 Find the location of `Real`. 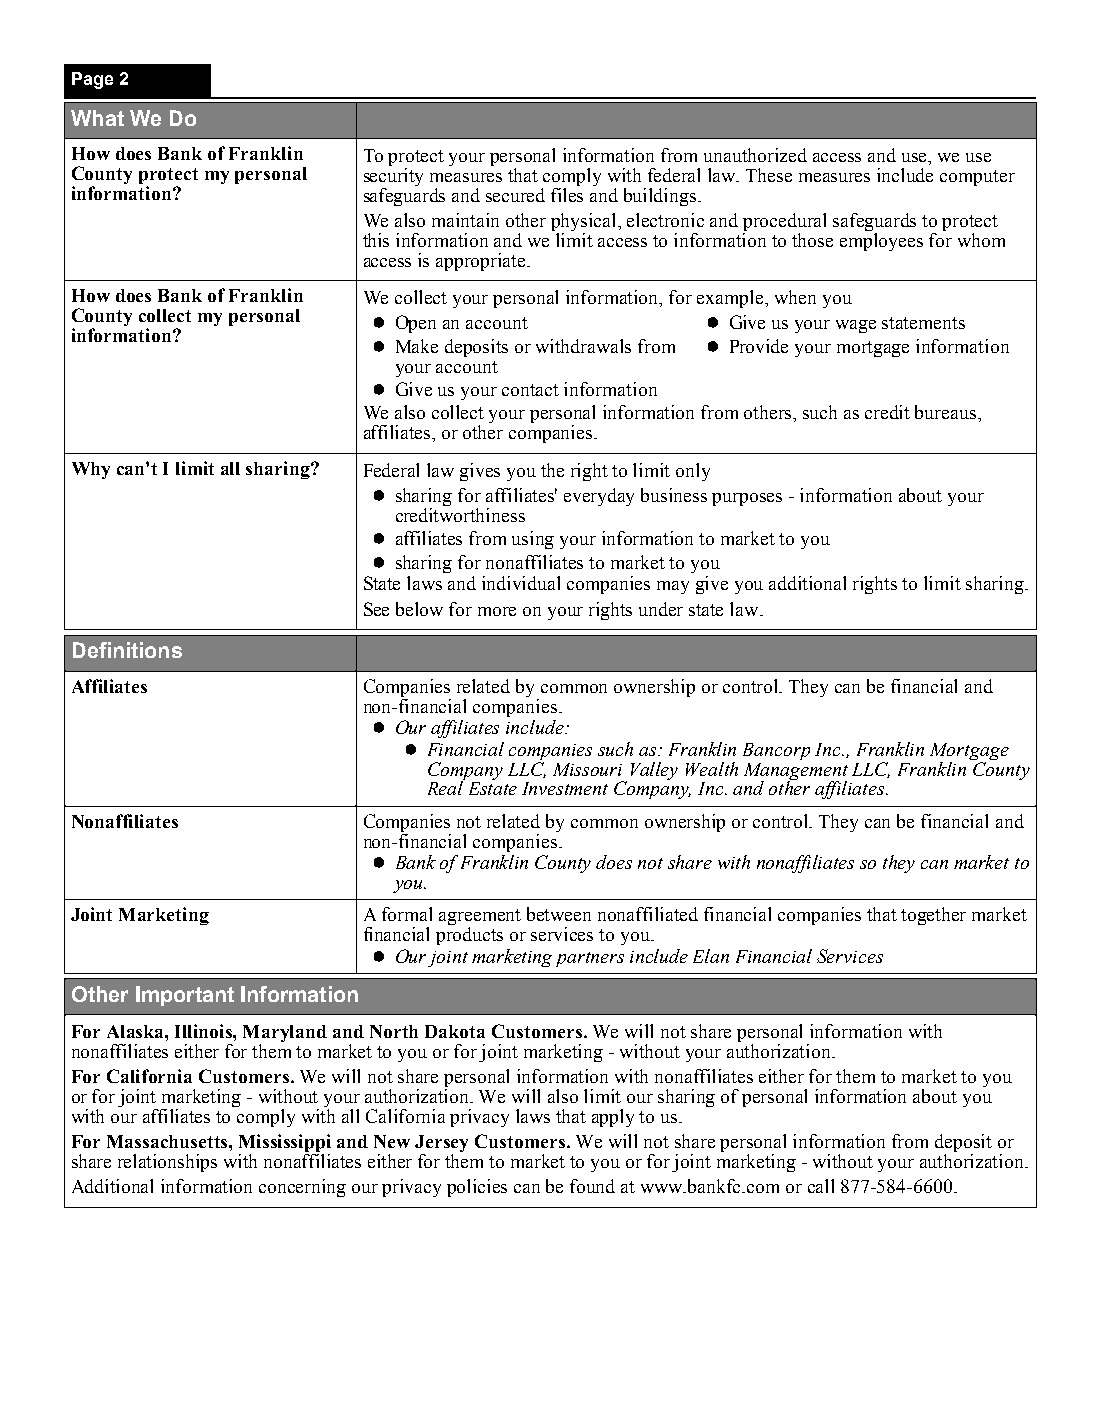

Real is located at coordinates (446, 787).
